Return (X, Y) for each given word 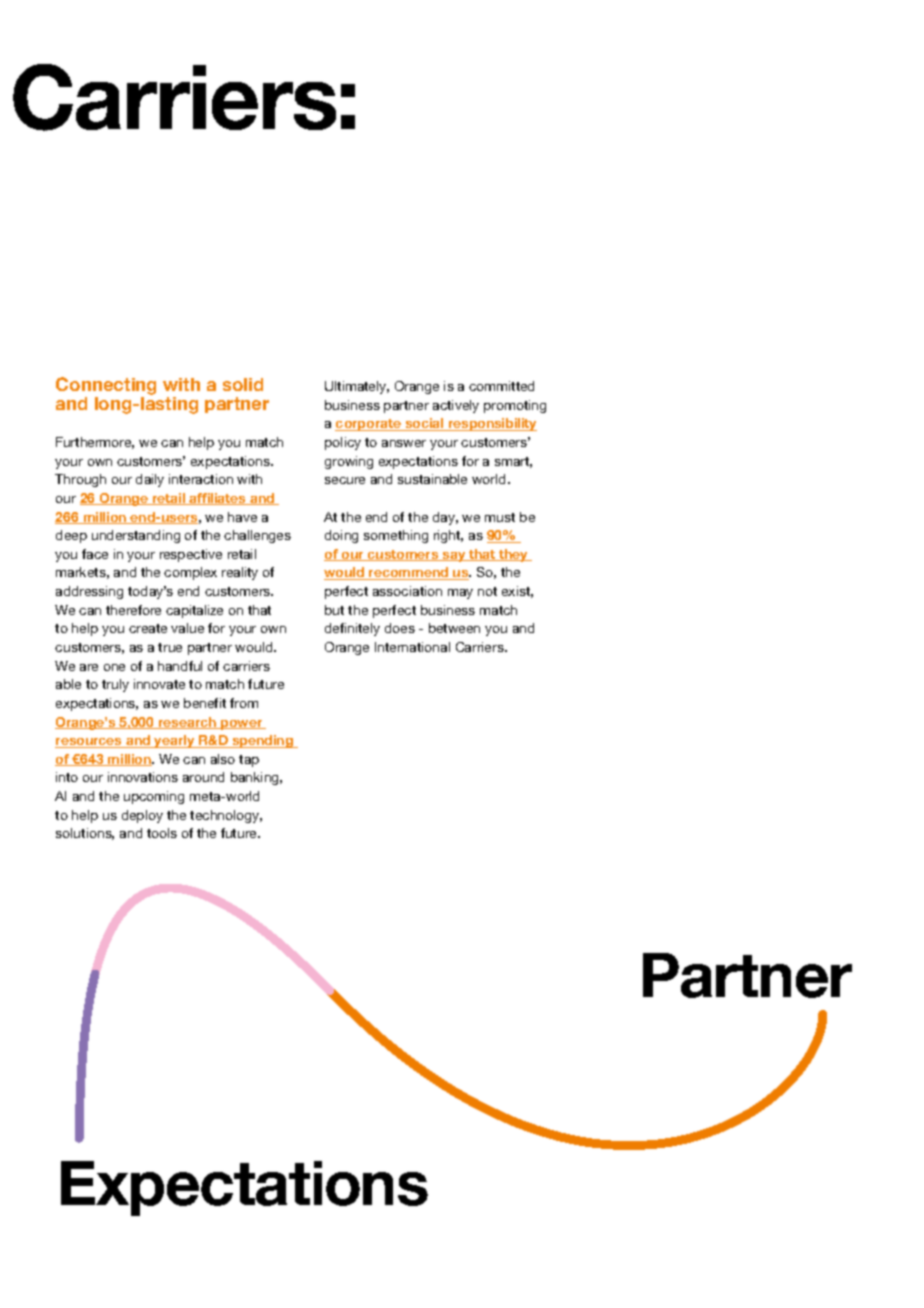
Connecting (106, 387)
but (334, 610)
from (244, 703)
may (460, 594)
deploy (142, 816)
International (412, 647)
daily (150, 480)
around (203, 777)
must (500, 517)
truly (115, 685)
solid (243, 384)
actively (456, 406)
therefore (133, 610)
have (242, 517)
